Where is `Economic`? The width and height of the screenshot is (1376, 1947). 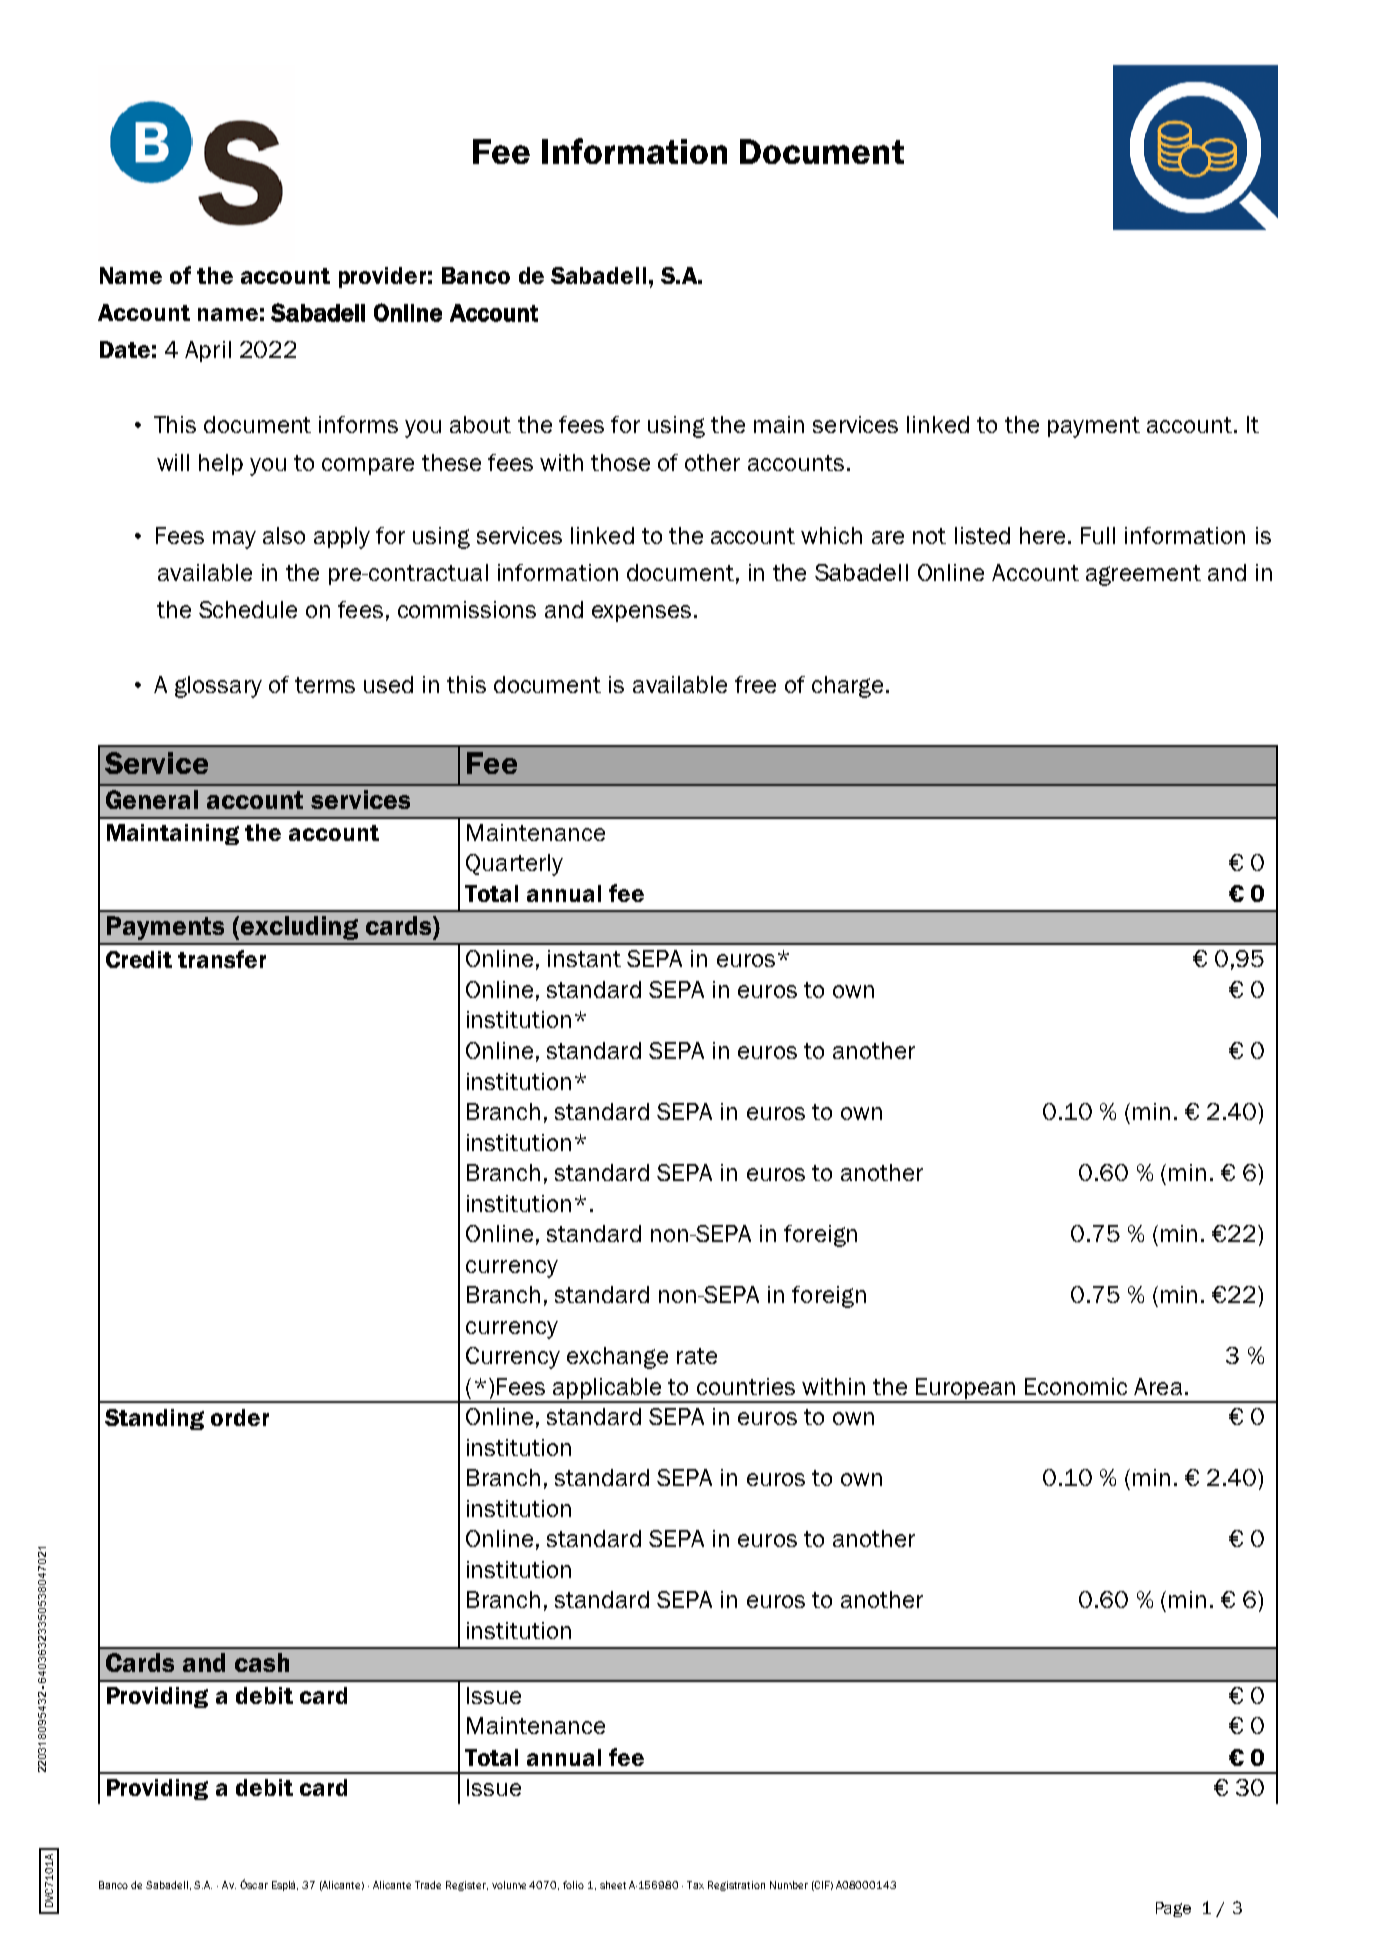 Economic is located at coordinates (1076, 1386).
